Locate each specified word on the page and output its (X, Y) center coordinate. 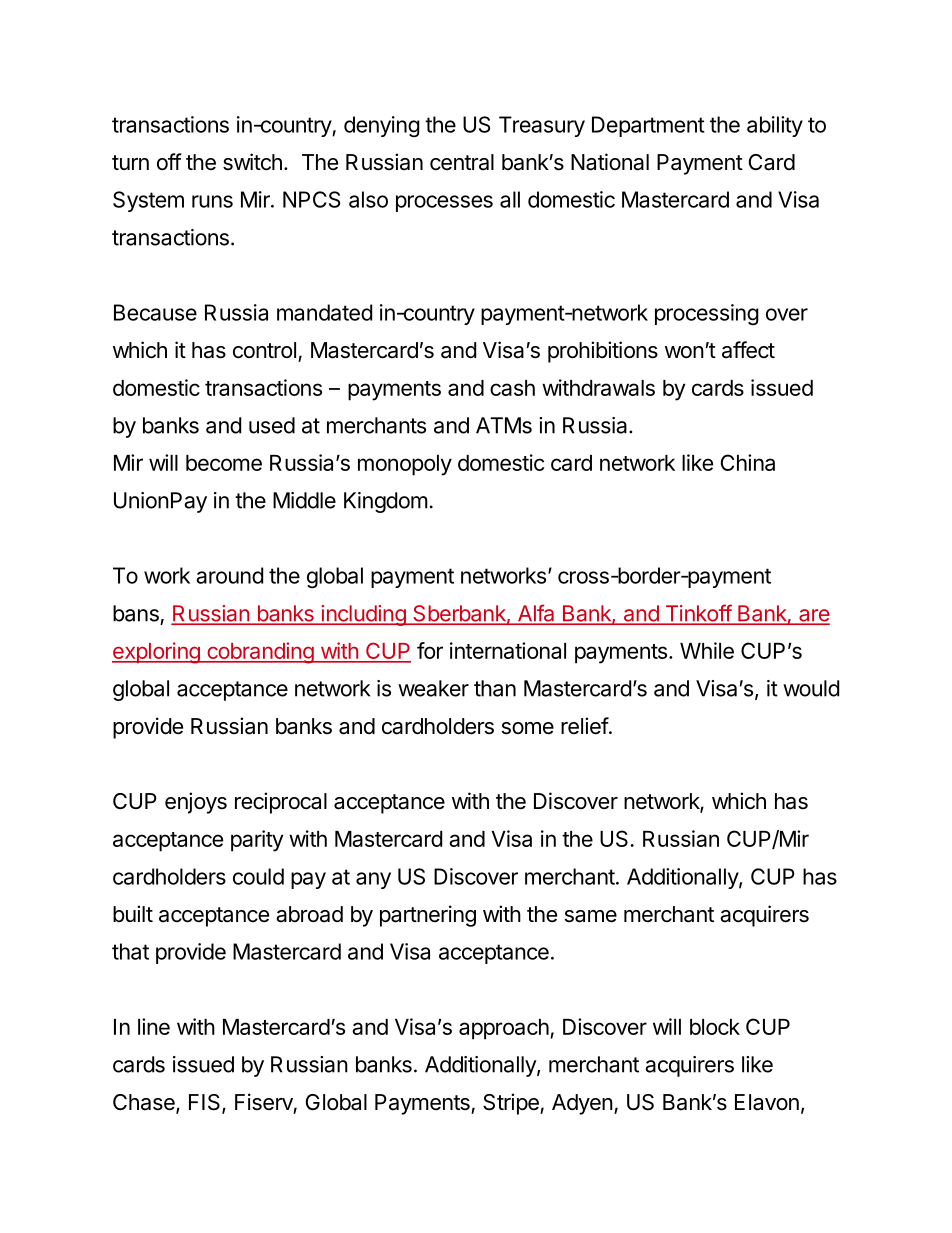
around (229, 575)
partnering (428, 916)
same (591, 916)
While (707, 650)
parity (257, 841)
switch (252, 162)
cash (512, 388)
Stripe (512, 1104)
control (264, 350)
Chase (145, 1103)
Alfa (536, 614)
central (462, 162)
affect (748, 350)
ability (775, 126)
